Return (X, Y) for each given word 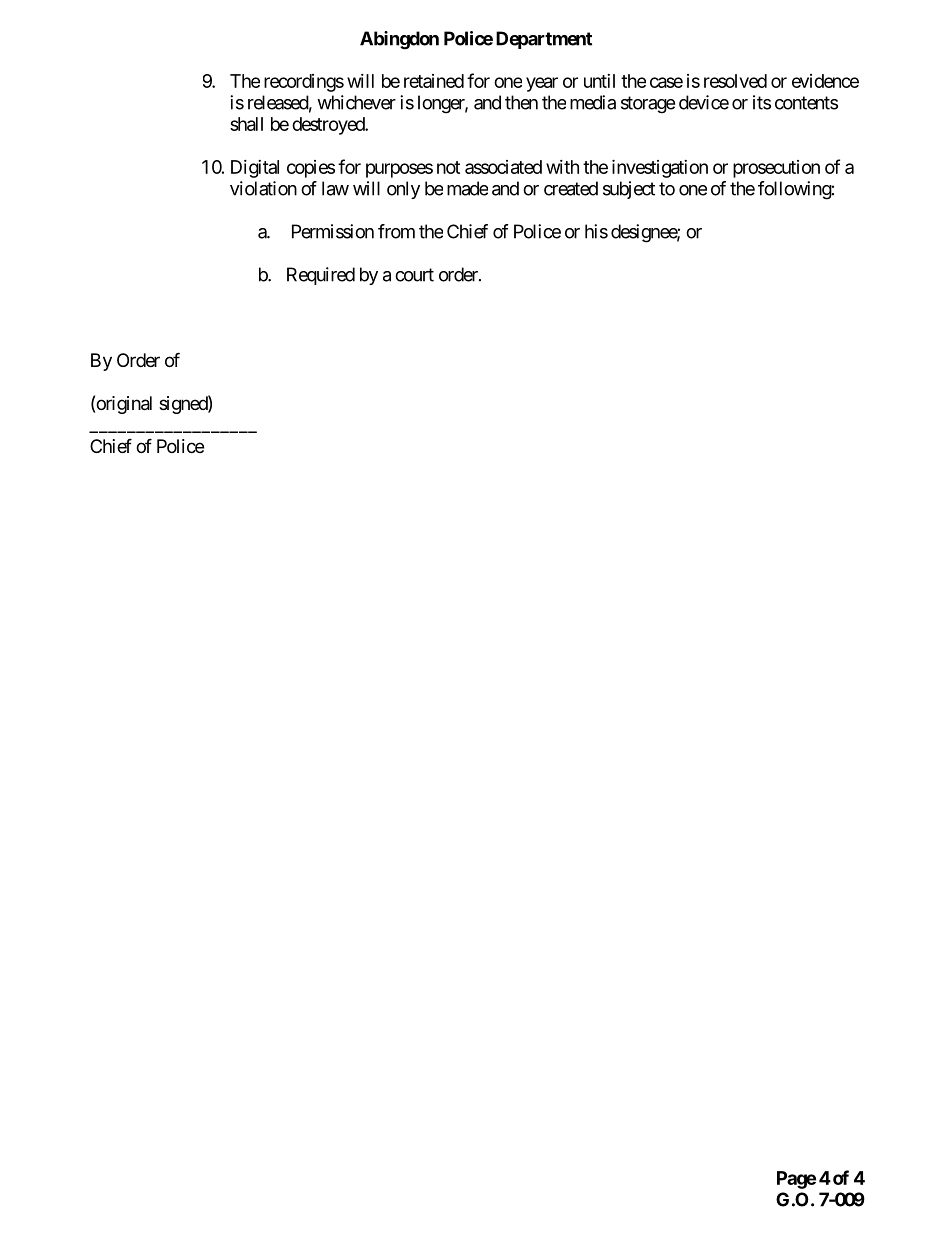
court (414, 275)
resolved (735, 81)
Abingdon (399, 40)
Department (544, 40)
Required (321, 276)
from (396, 231)
